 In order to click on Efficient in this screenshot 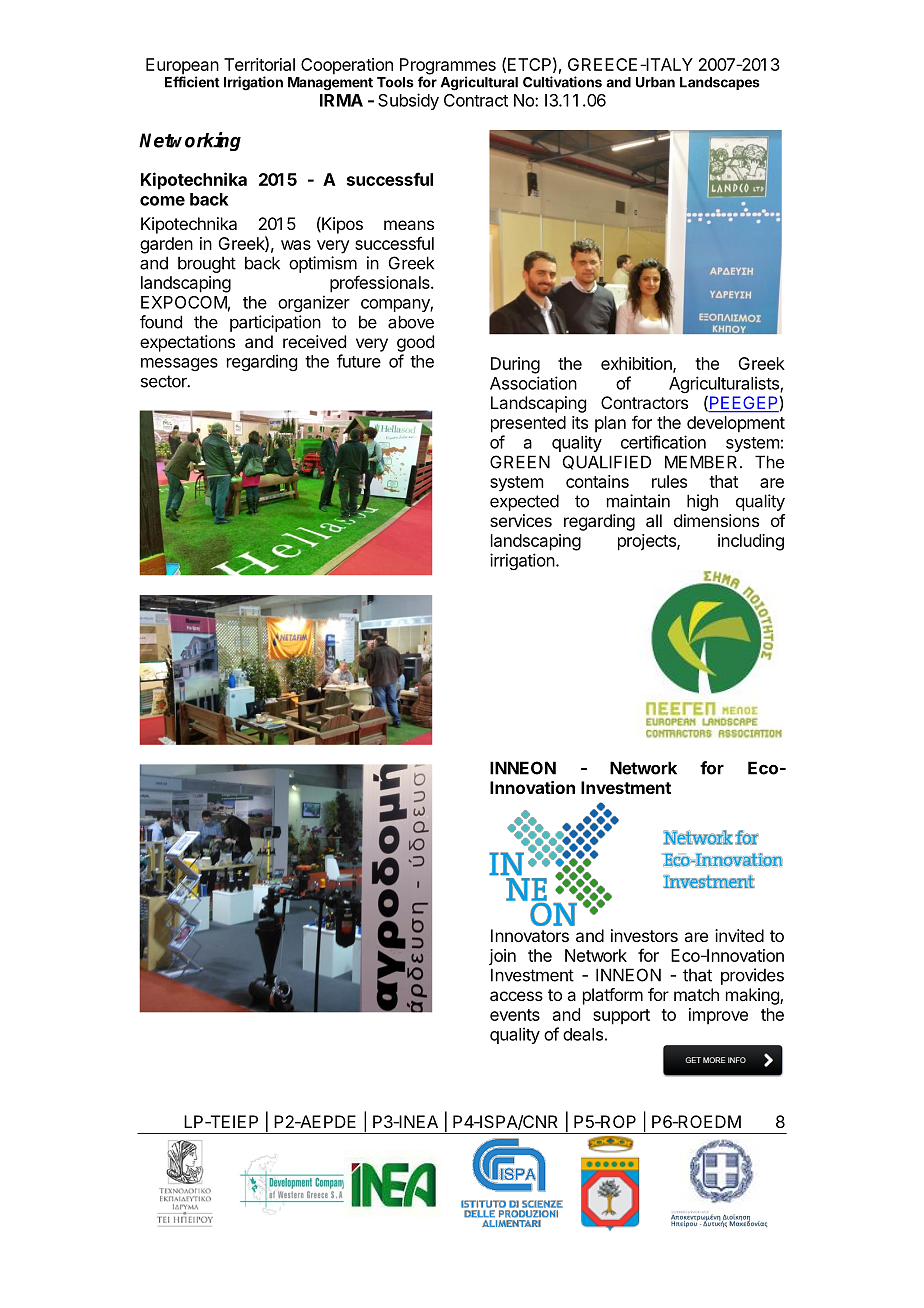, I will do `click(192, 82)`.
